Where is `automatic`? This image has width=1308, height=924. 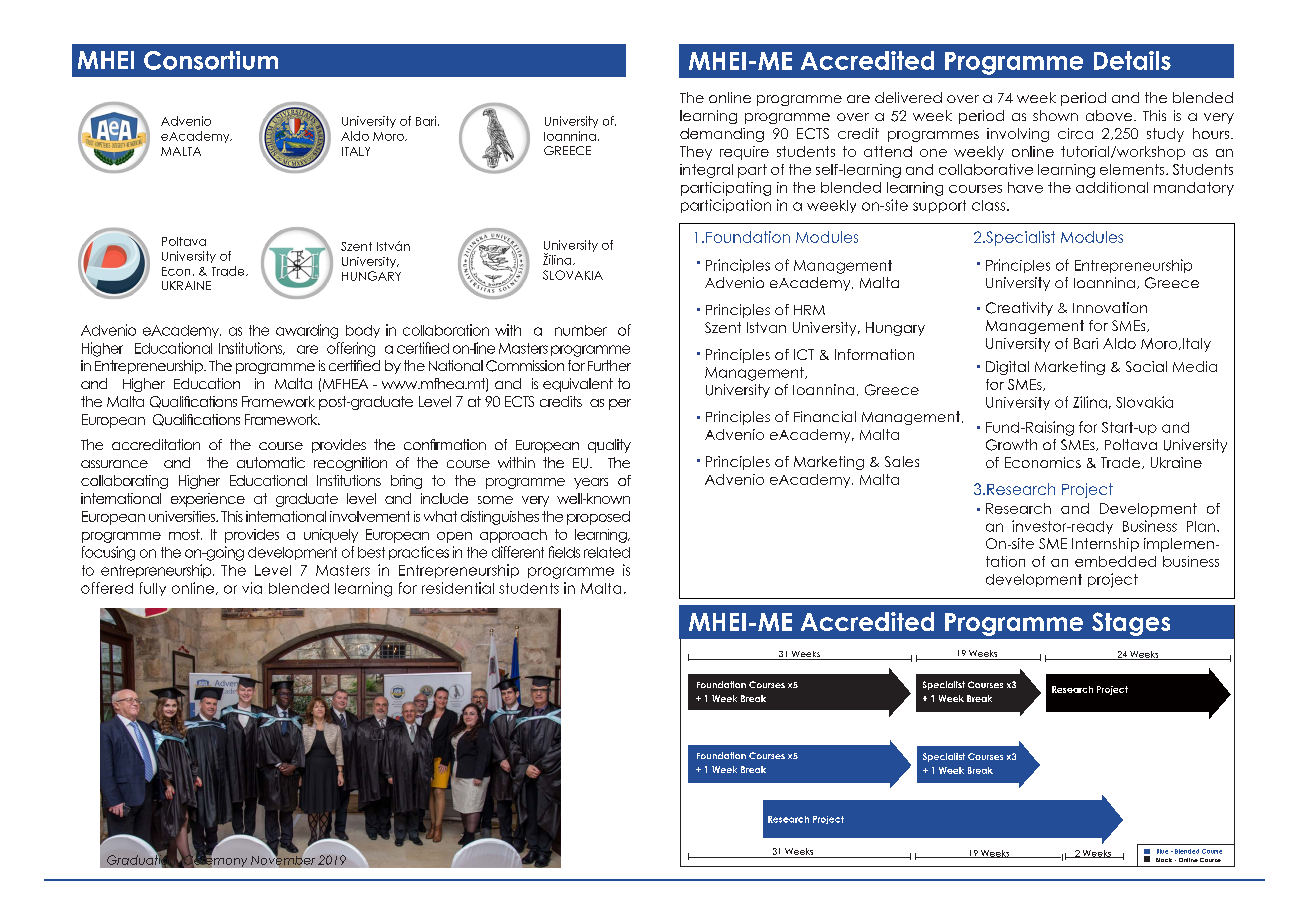
automatic is located at coordinates (271, 462).
